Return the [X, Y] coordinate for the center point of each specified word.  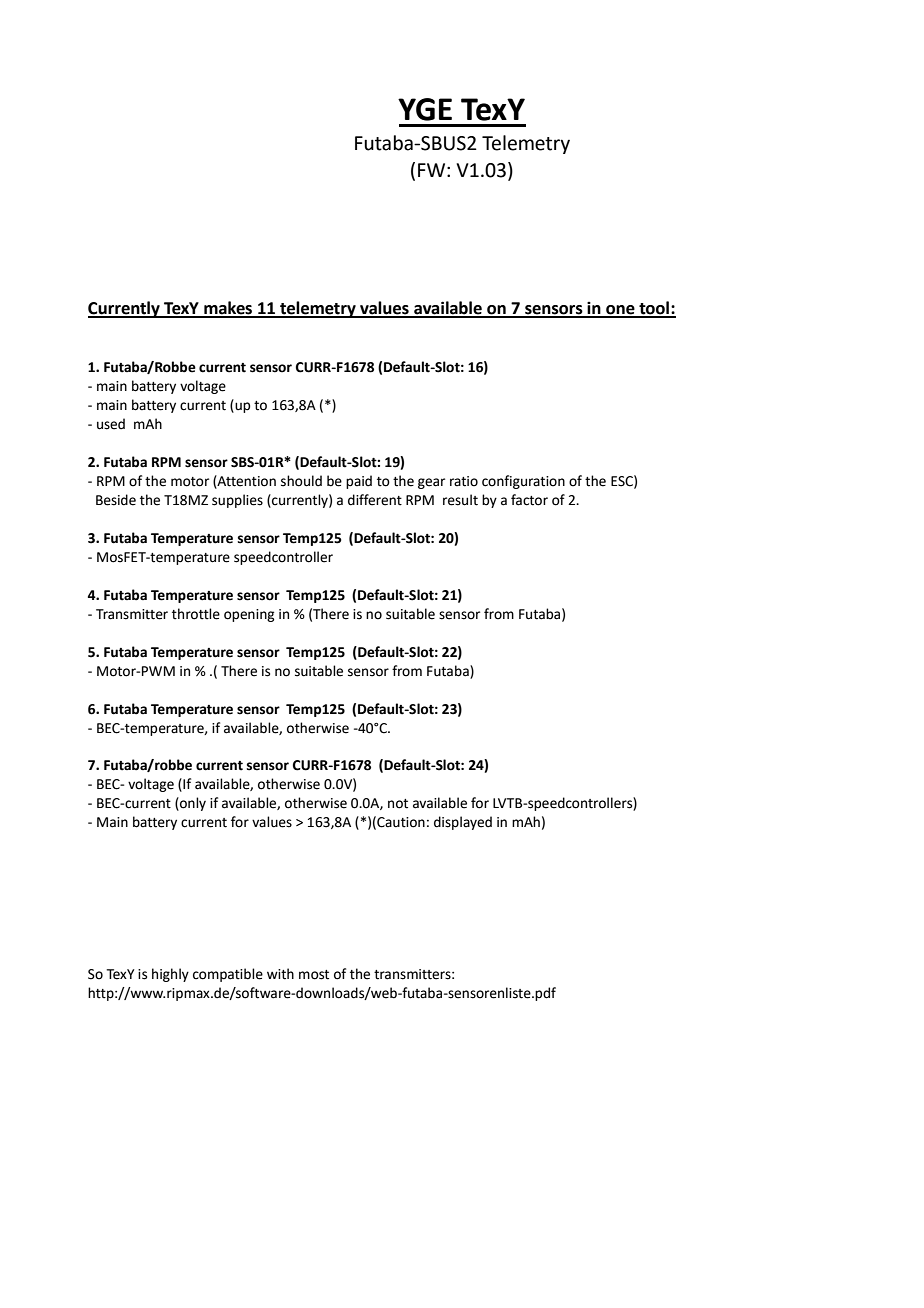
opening [249, 615]
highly [170, 975]
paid [359, 482]
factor [529, 500]
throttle [196, 614]
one [620, 311]
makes [228, 309]
